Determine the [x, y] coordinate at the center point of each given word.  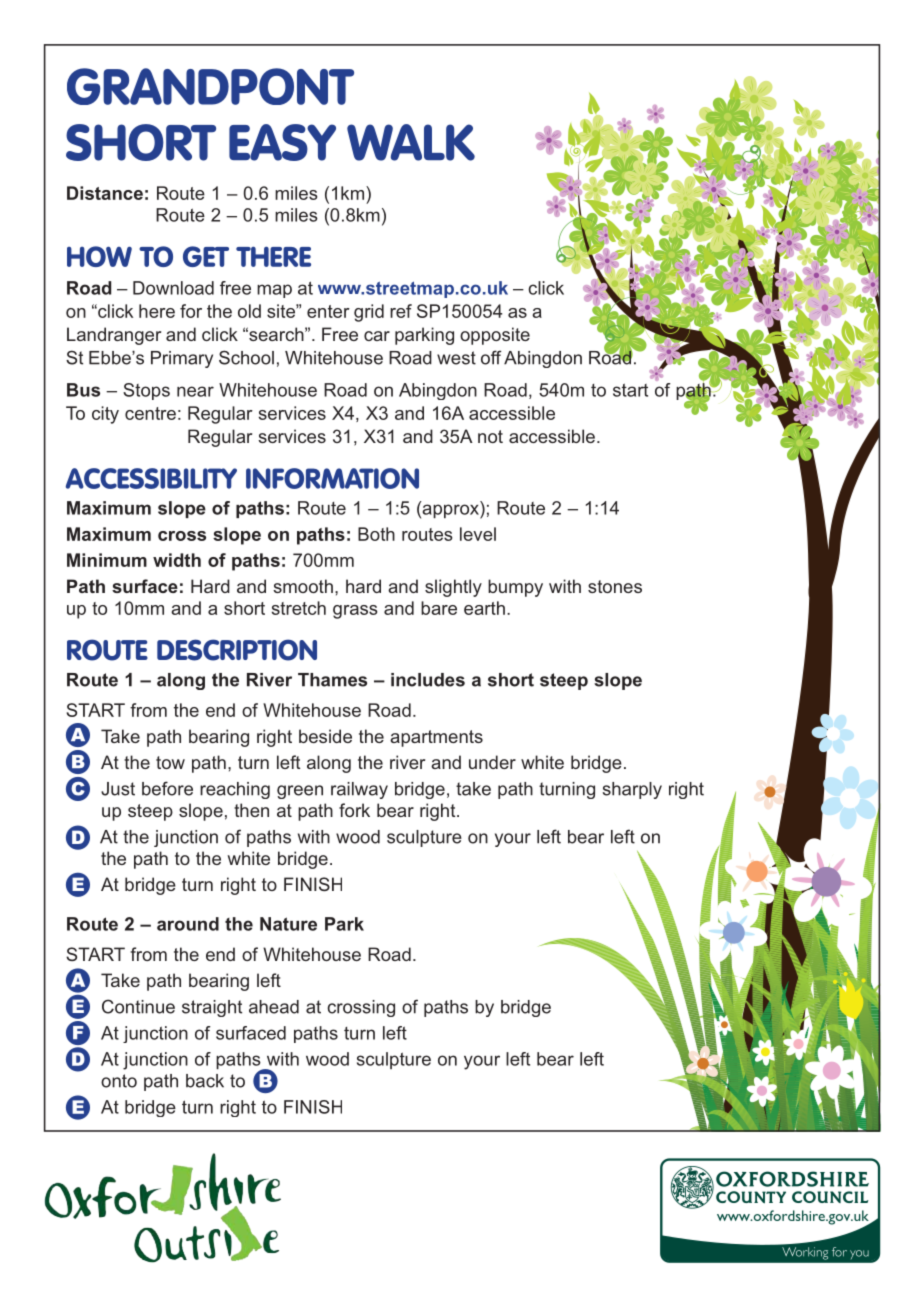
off [491, 357]
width [177, 560]
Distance [105, 193]
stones [615, 586]
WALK [411, 142]
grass [355, 612]
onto [119, 1081]
